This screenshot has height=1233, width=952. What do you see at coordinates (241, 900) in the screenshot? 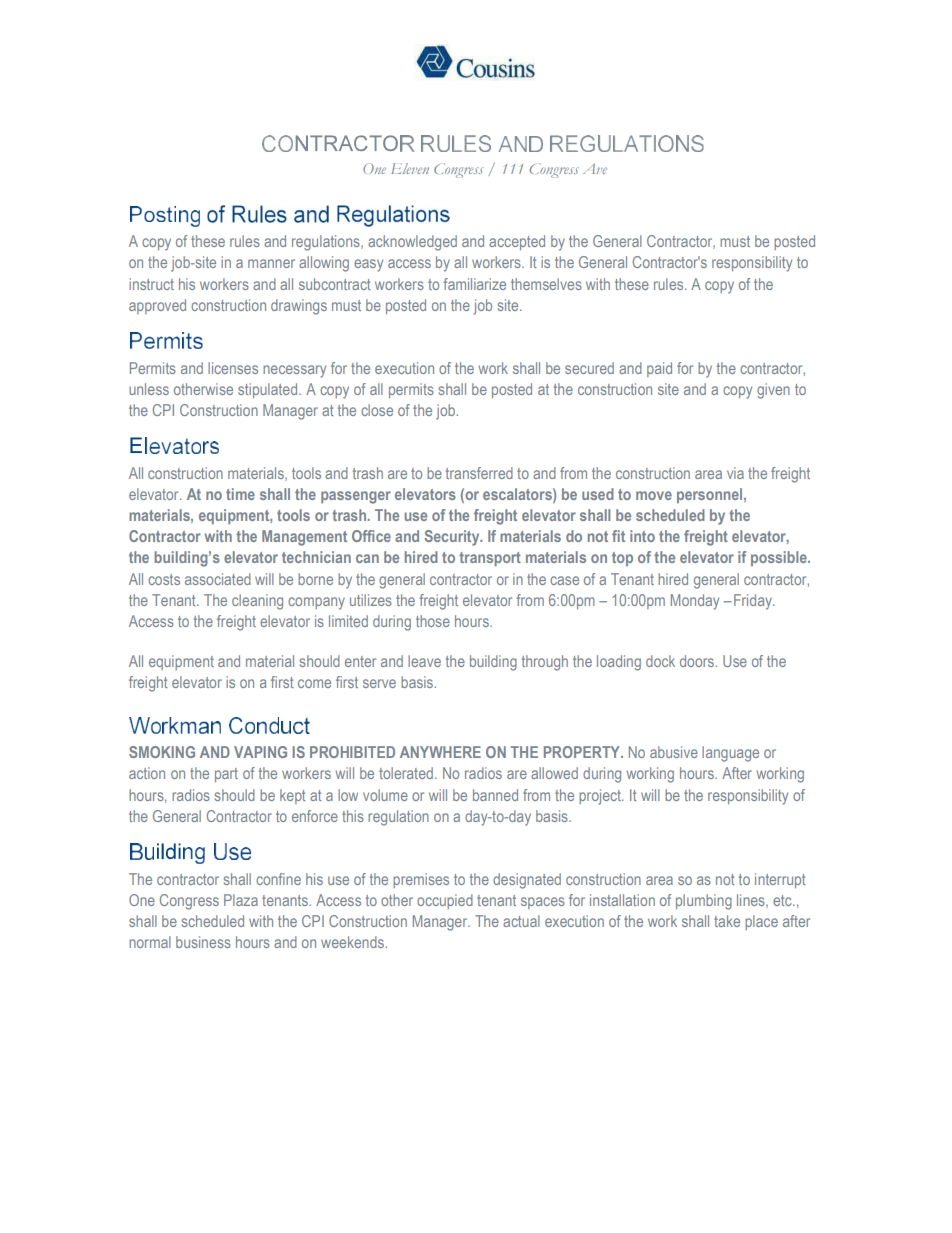
I see `Plaza` at bounding box center [241, 900].
